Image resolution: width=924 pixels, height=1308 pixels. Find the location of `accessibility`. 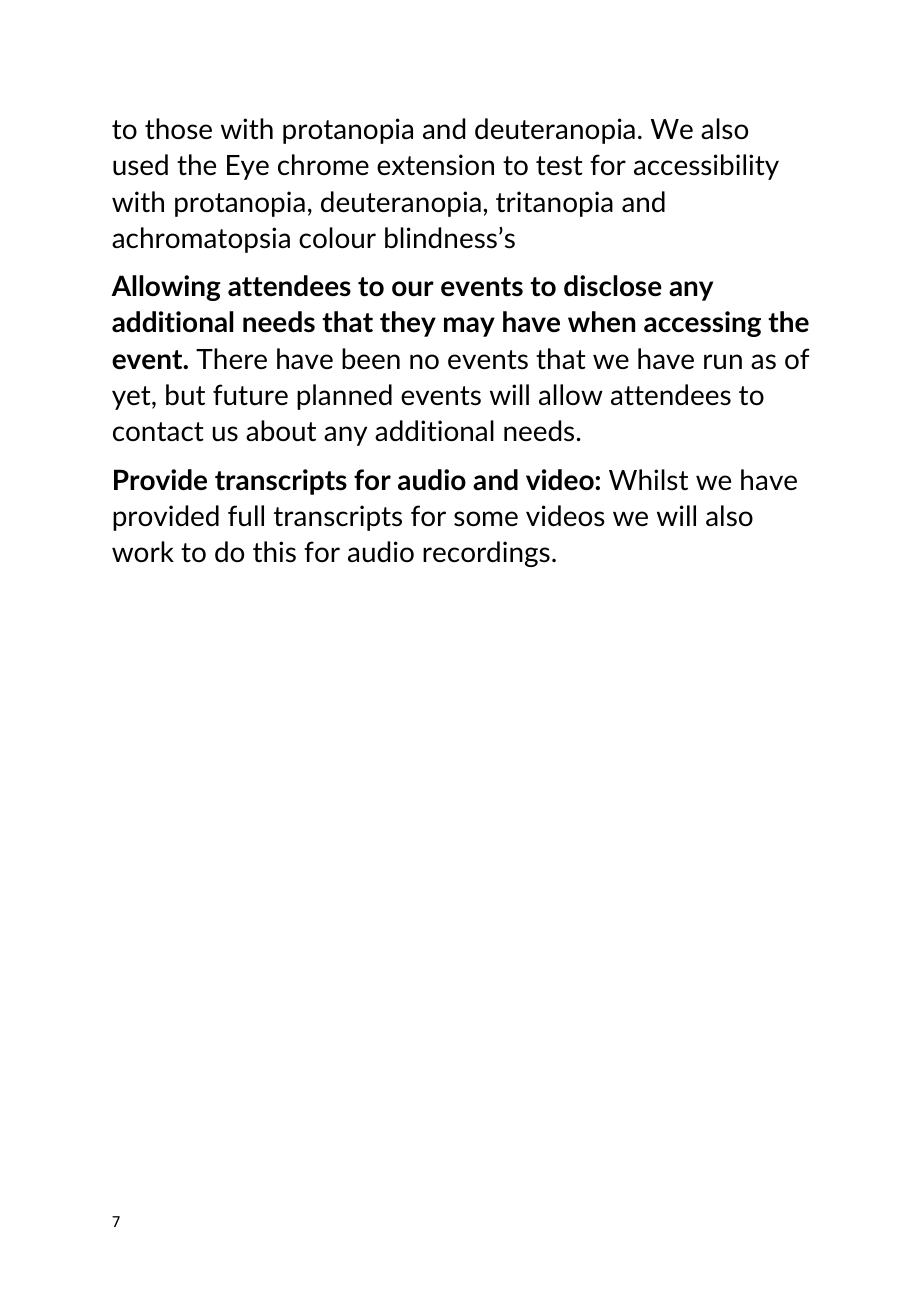

accessibility is located at coordinates (706, 167).
